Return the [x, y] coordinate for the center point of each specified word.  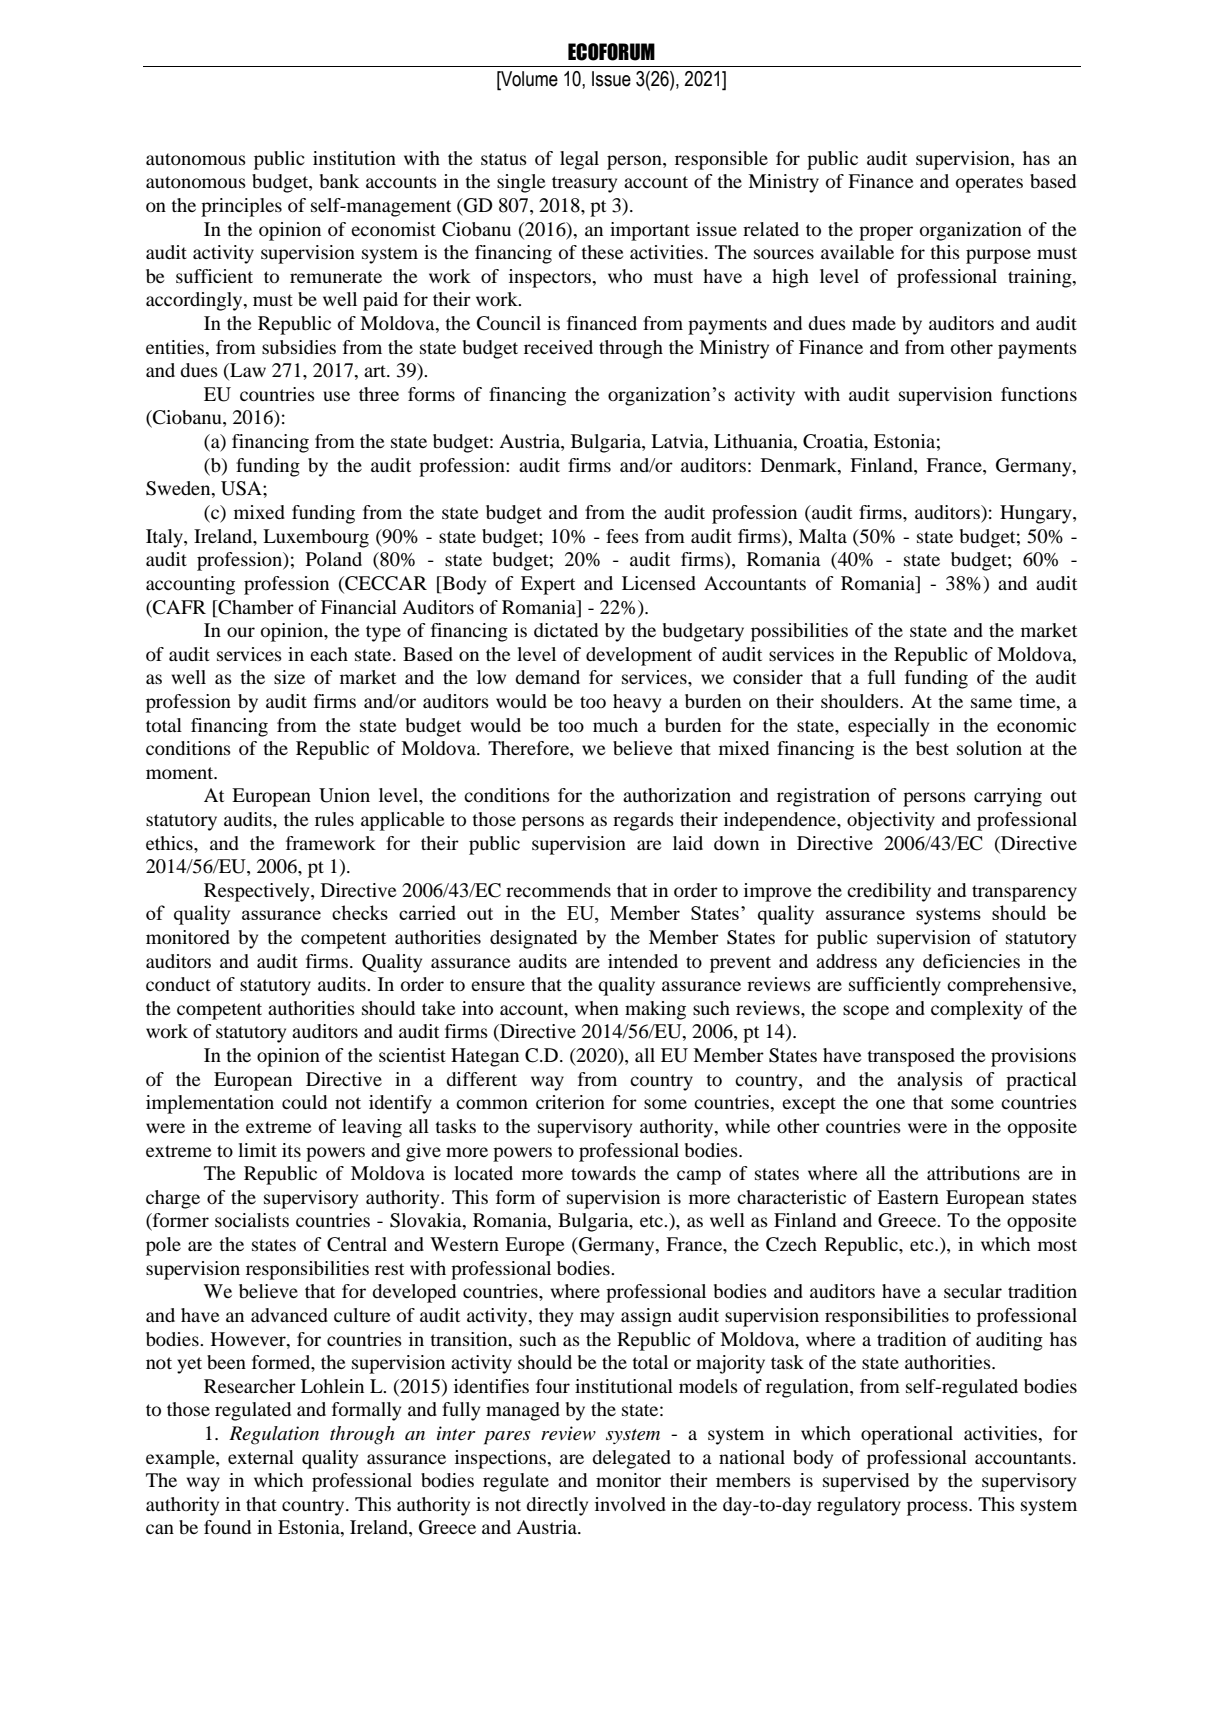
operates [989, 184]
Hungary [1037, 514]
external [261, 1457]
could [304, 1102]
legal [579, 160]
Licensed [659, 583]
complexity [977, 1010]
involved [630, 1504]
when [597, 1008]
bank [339, 181]
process [938, 1508]
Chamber [255, 607]
